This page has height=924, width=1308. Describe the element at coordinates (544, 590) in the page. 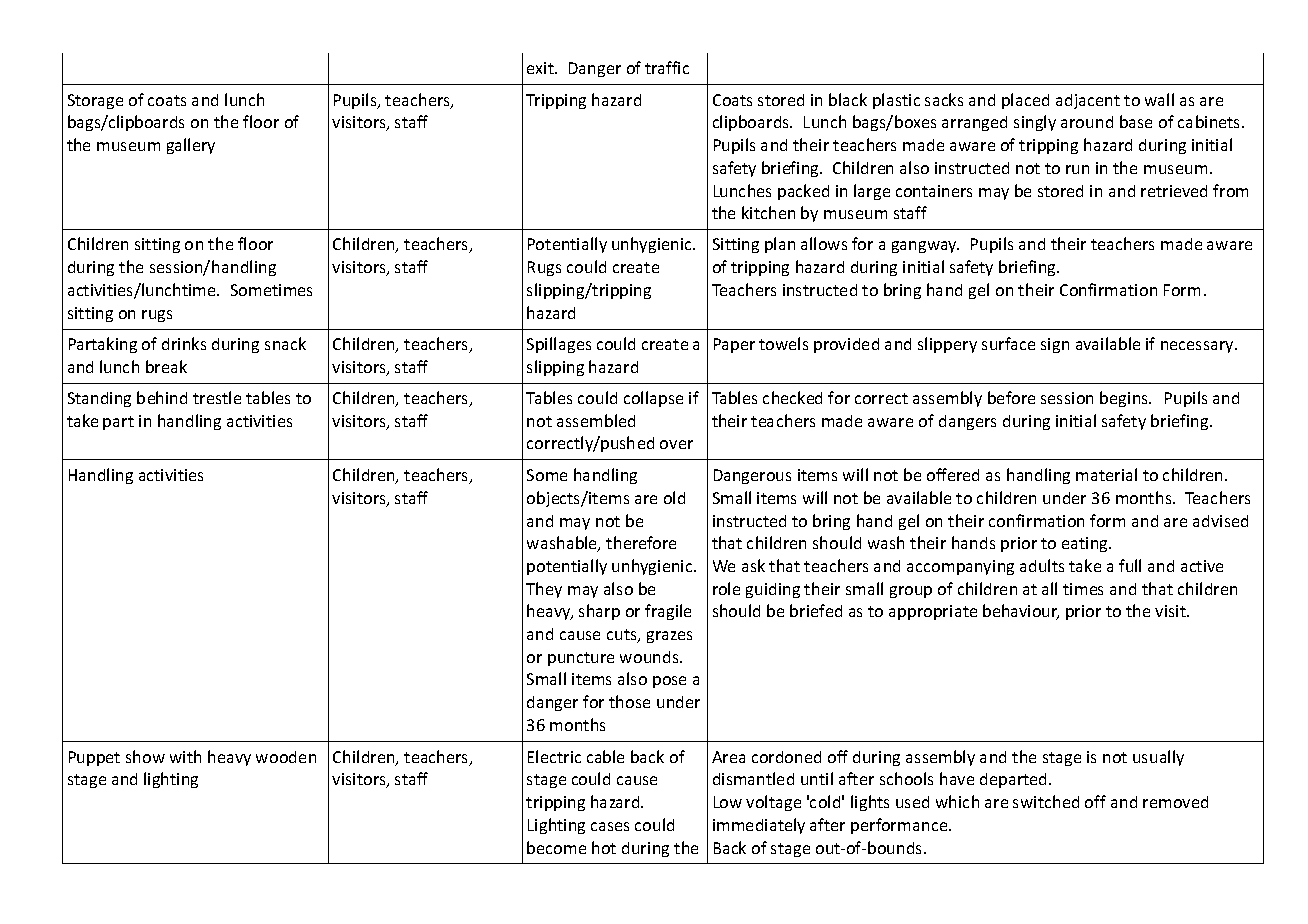

I see `They` at that location.
